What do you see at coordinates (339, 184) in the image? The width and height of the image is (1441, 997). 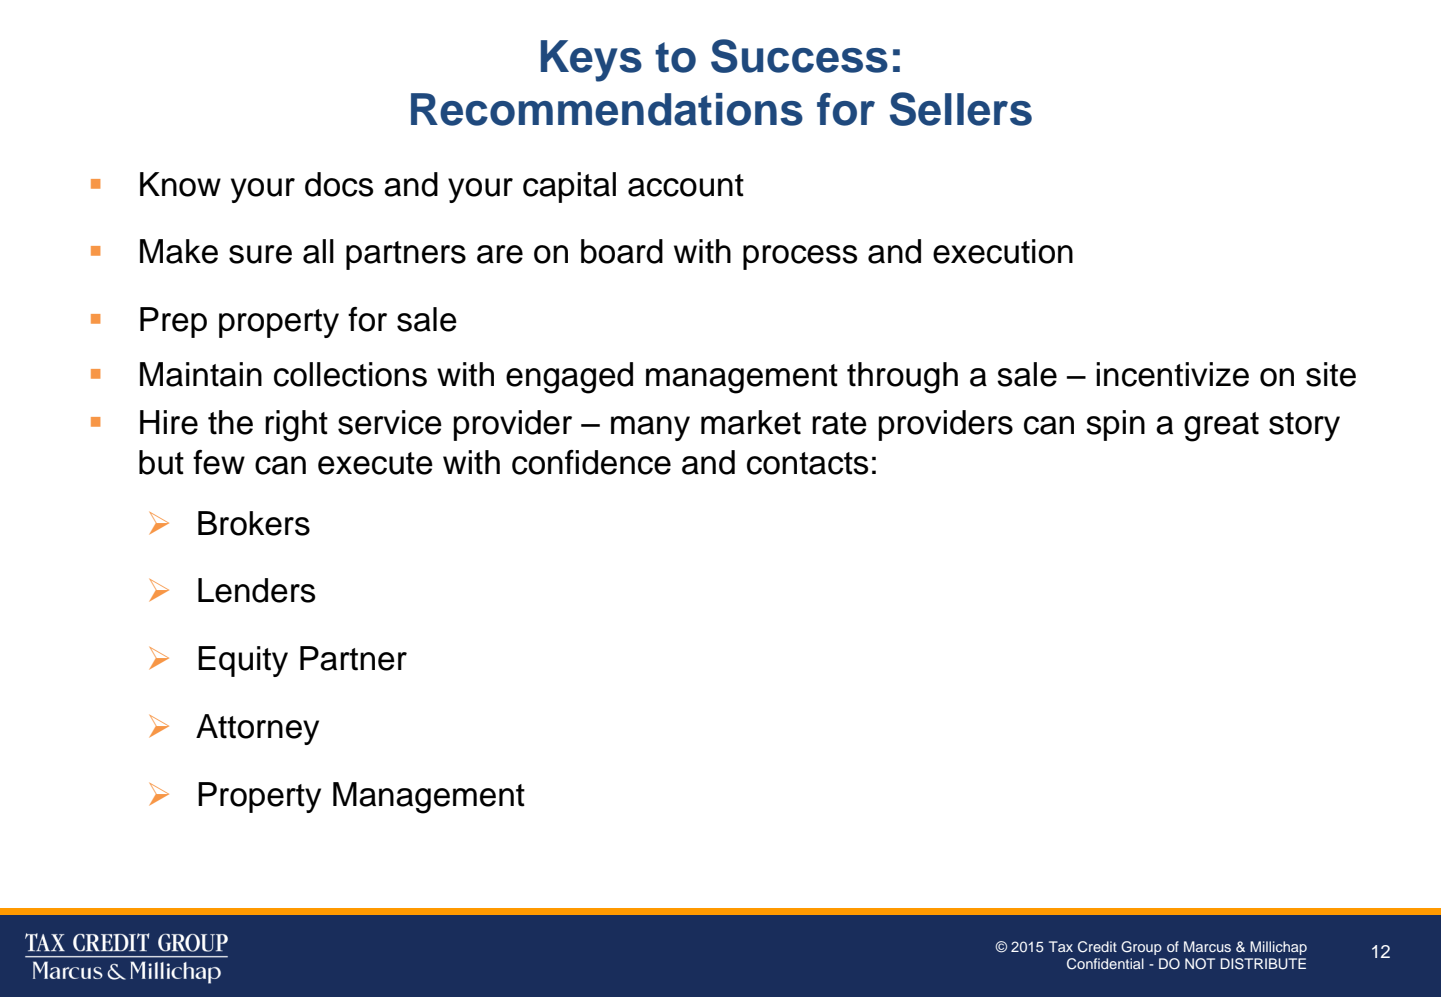 I see `docs` at bounding box center [339, 184].
